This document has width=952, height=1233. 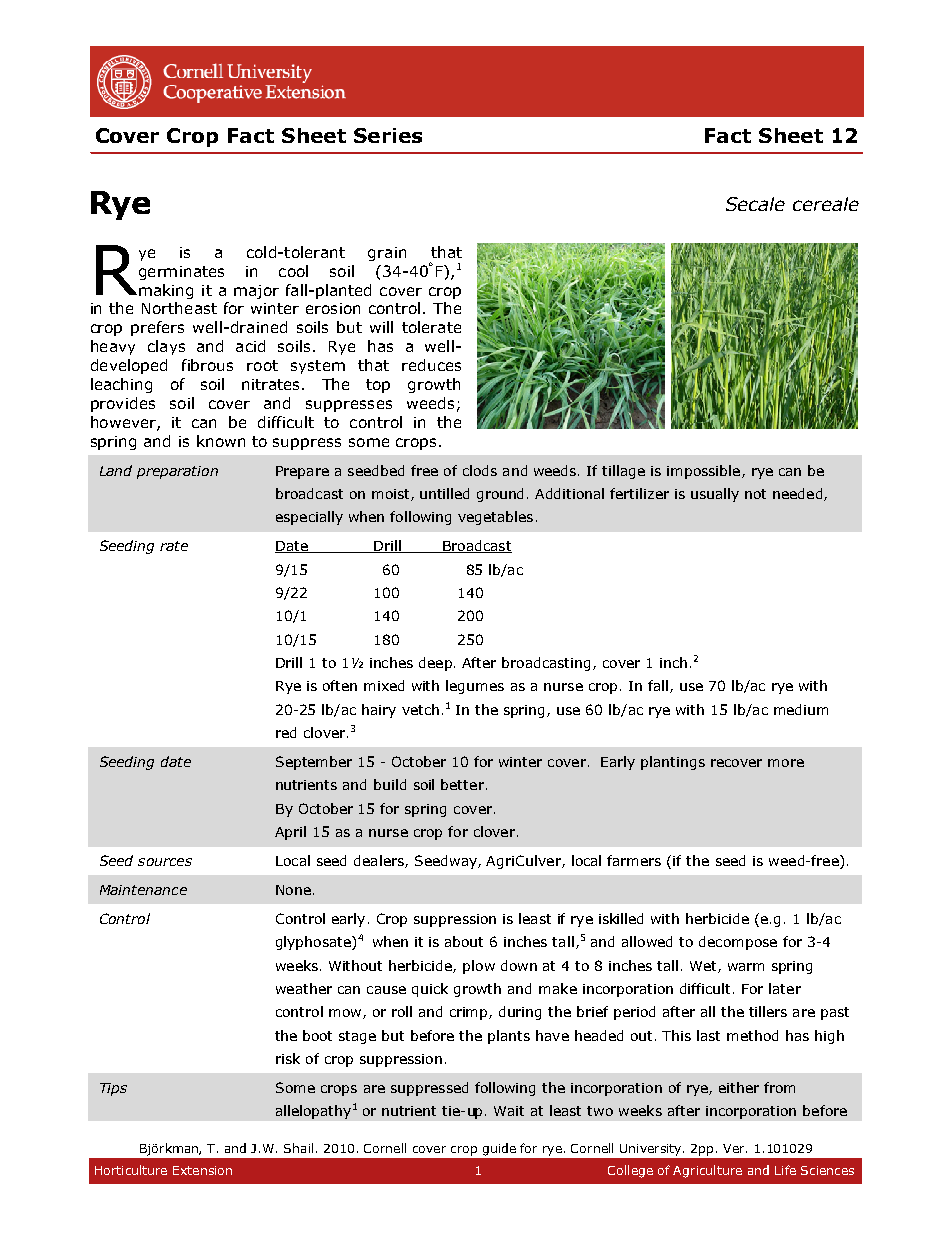 What do you see at coordinates (202, 1170) in the document?
I see `Extension` at bounding box center [202, 1170].
